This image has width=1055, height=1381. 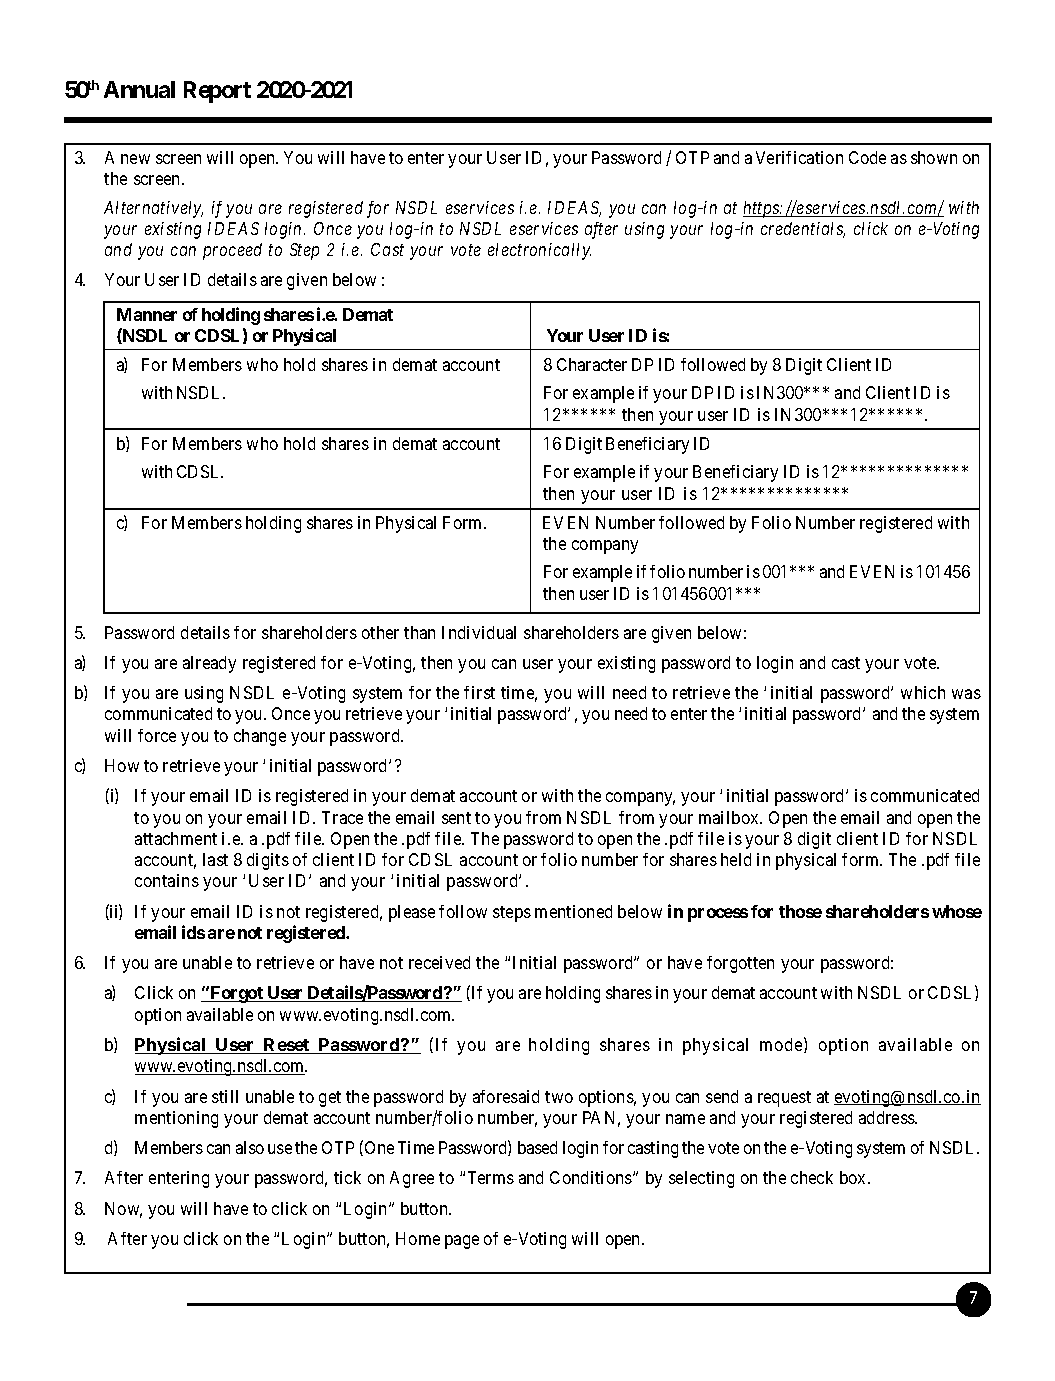 What do you see at coordinates (491, 1177) in the image?
I see `Terms` at bounding box center [491, 1177].
